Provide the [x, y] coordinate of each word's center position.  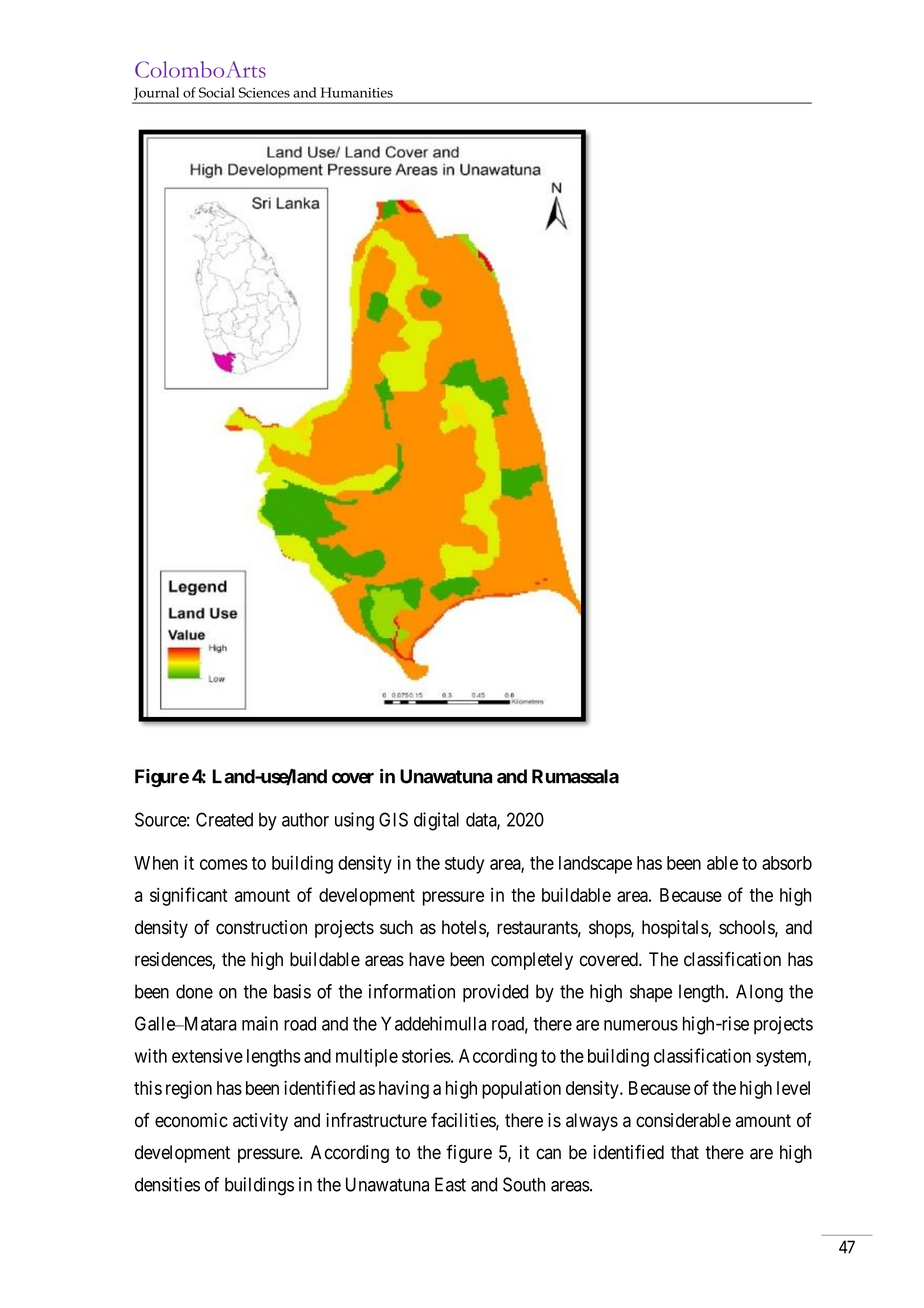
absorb [787, 863]
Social [217, 92]
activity [260, 1122]
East [450, 1184]
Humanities [357, 92]
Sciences [264, 92]
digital [436, 821]
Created [224, 819]
